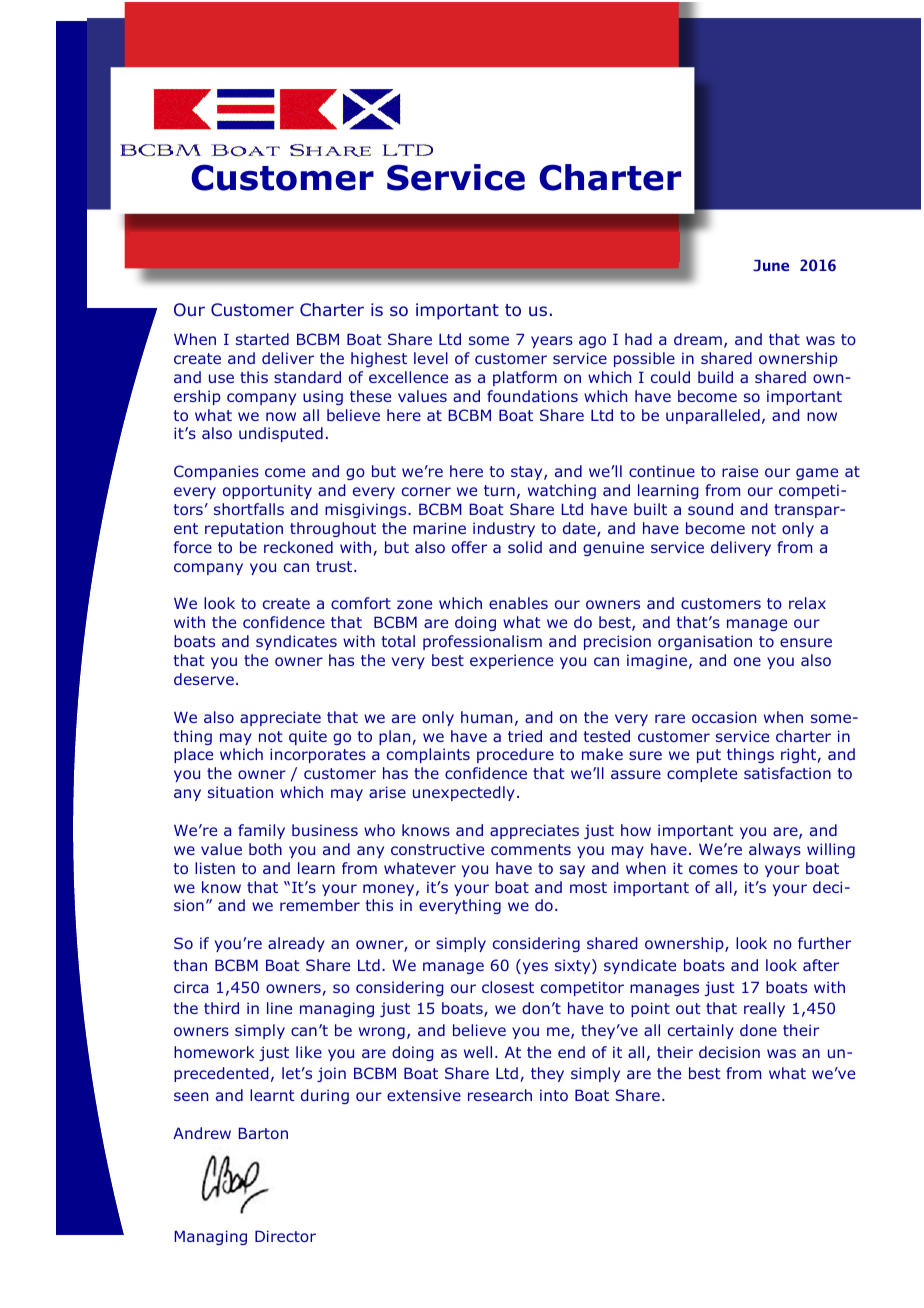  What do you see at coordinates (518, 603) in the screenshot?
I see `enables` at bounding box center [518, 603].
